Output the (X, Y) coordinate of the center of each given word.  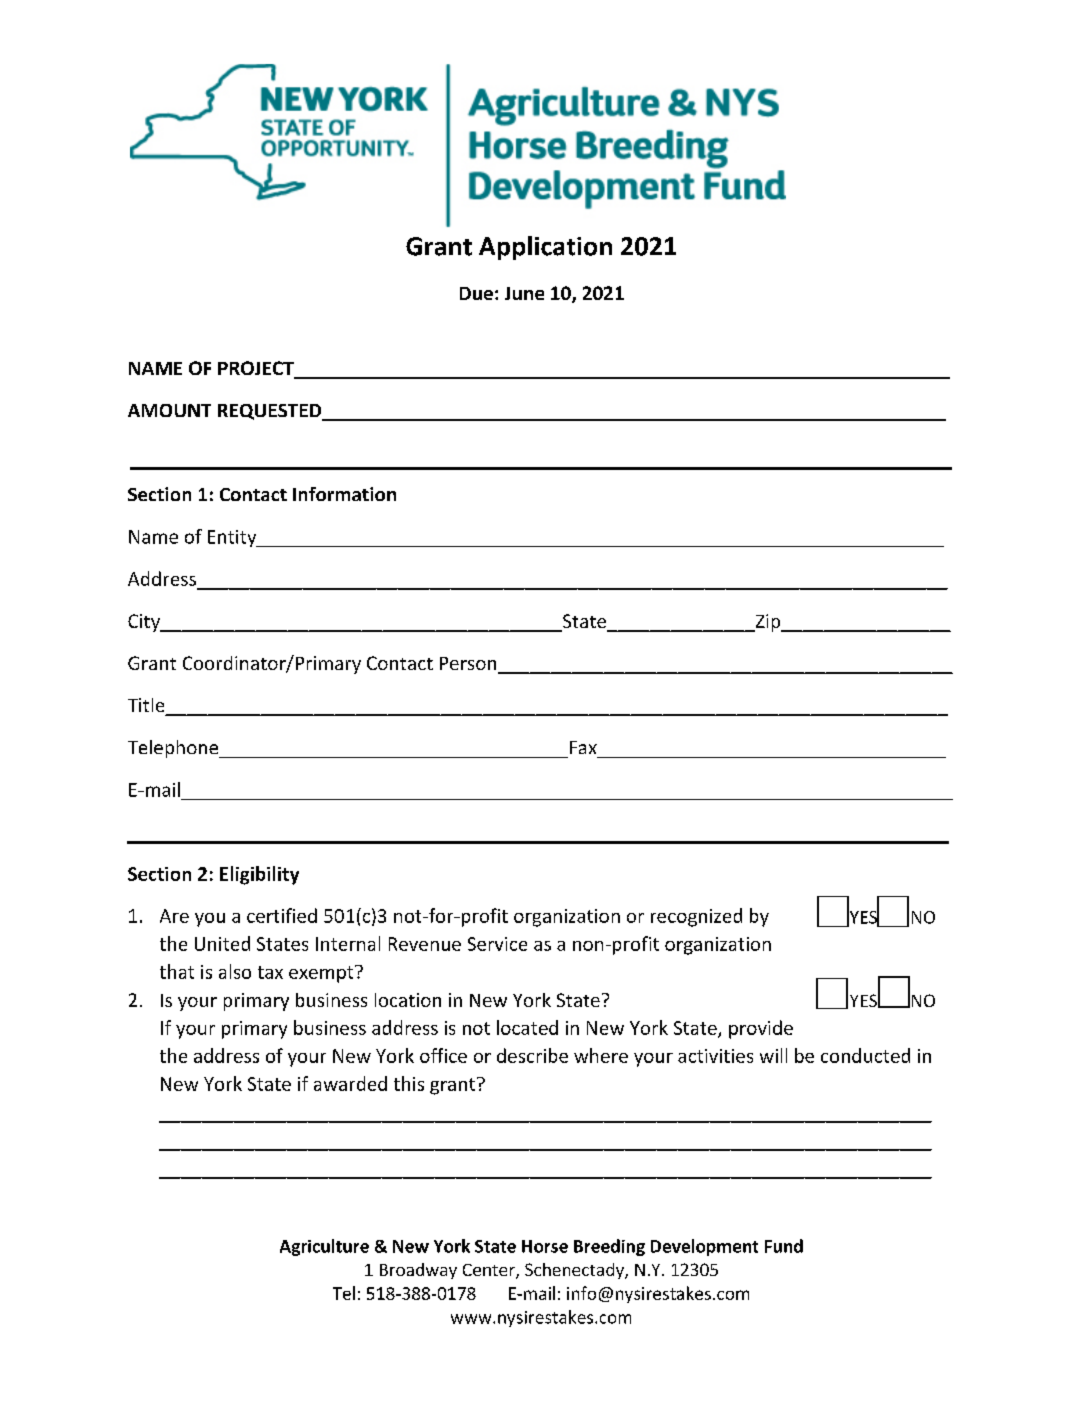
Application (545, 248)
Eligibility (259, 875)
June (524, 293)
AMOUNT (169, 410)
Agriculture (324, 1247)
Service (497, 944)
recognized (696, 917)
